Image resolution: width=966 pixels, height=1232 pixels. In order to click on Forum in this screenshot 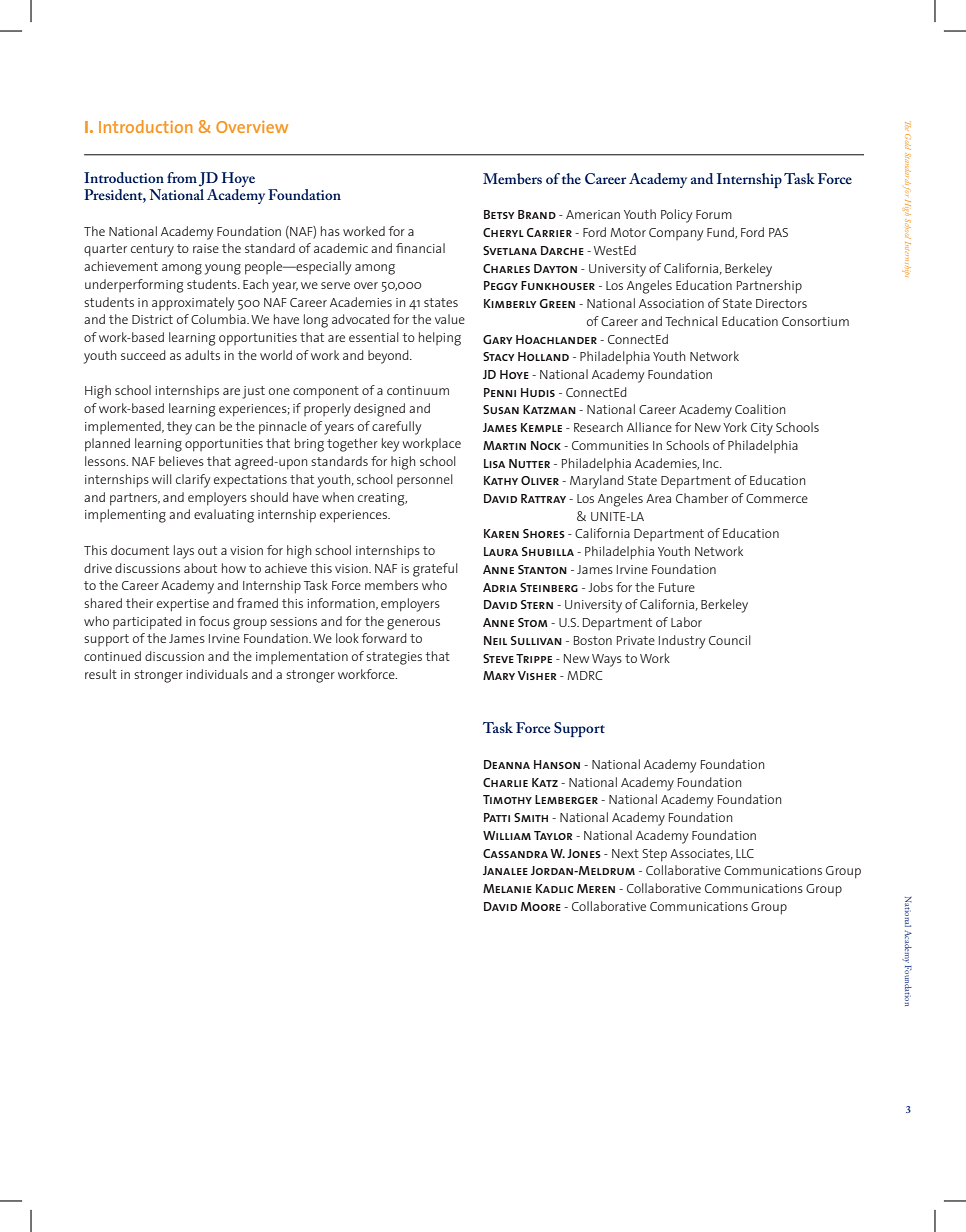, I will do `click(714, 214)`.
